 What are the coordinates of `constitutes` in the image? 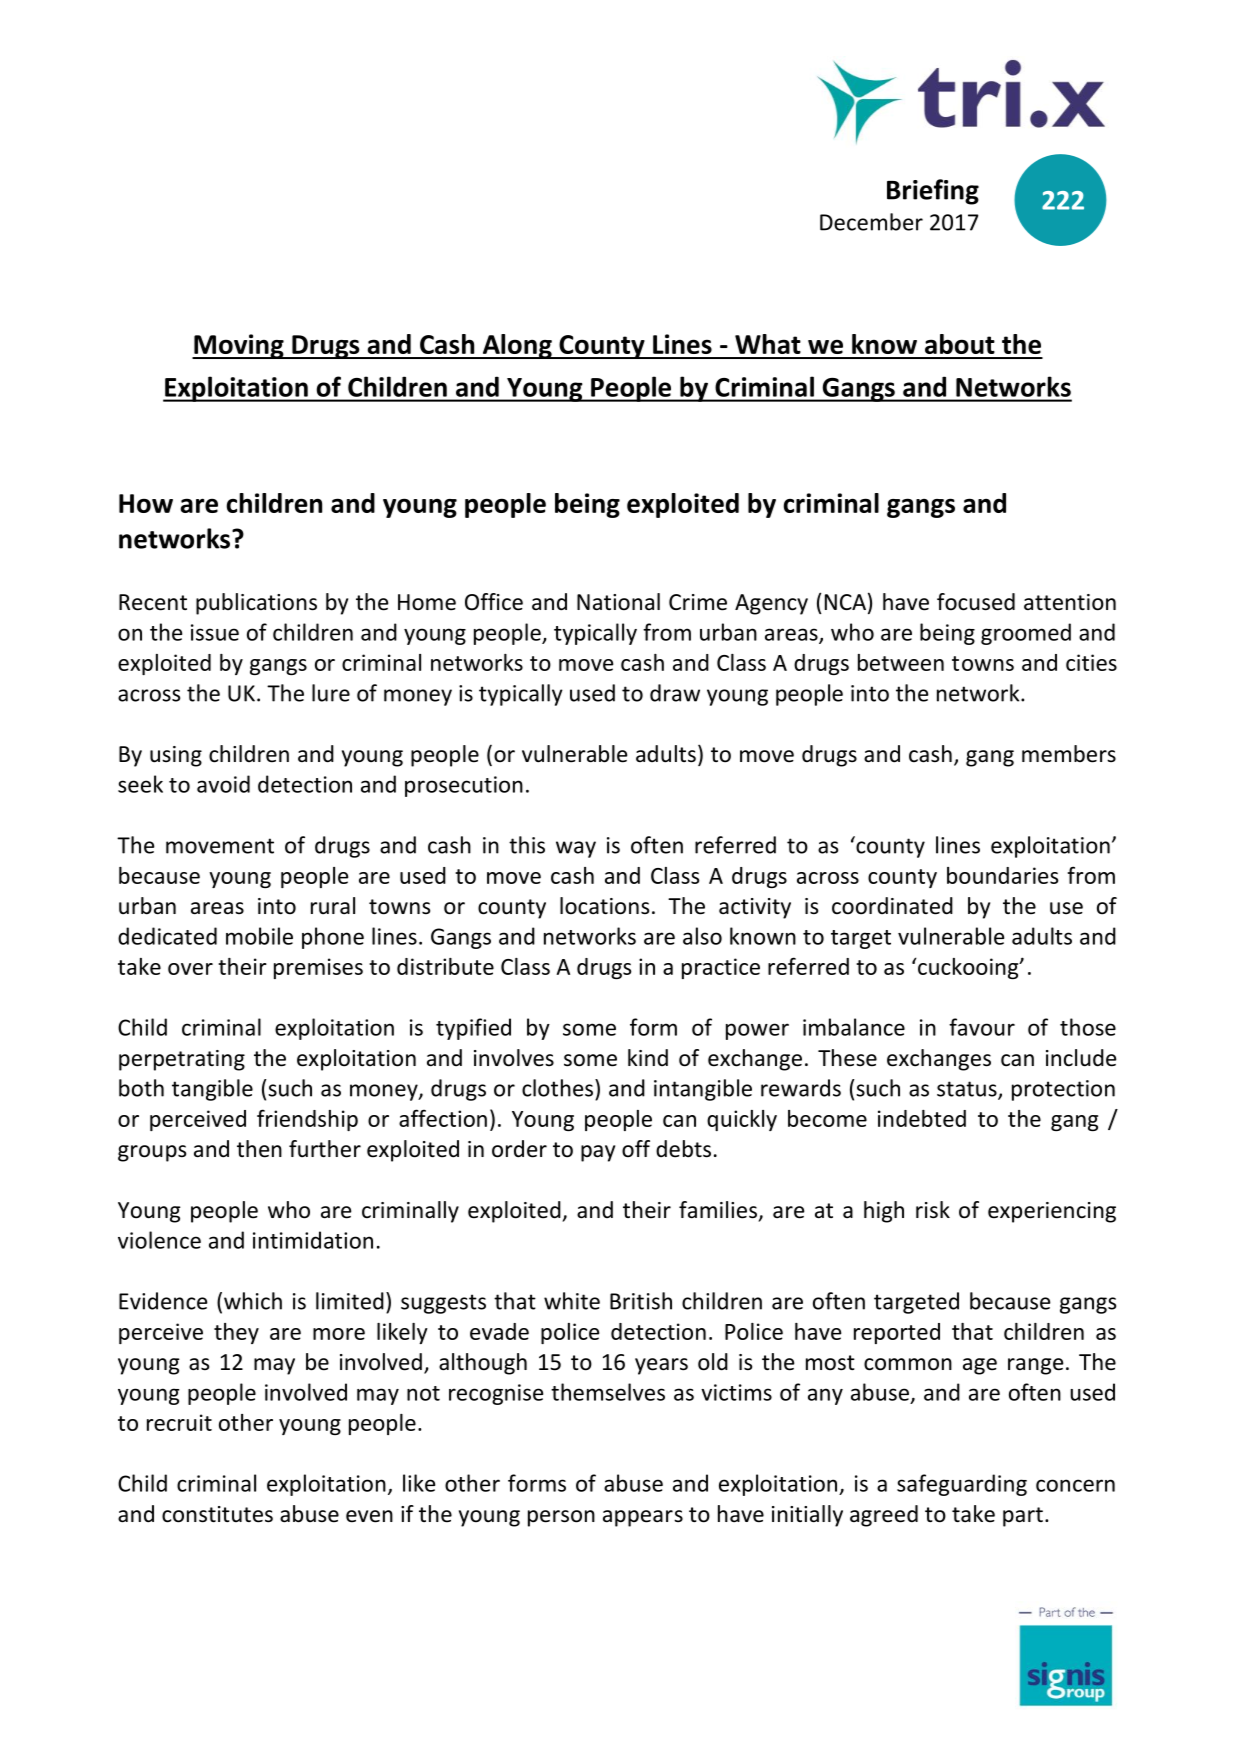 It's located at (217, 1514).
